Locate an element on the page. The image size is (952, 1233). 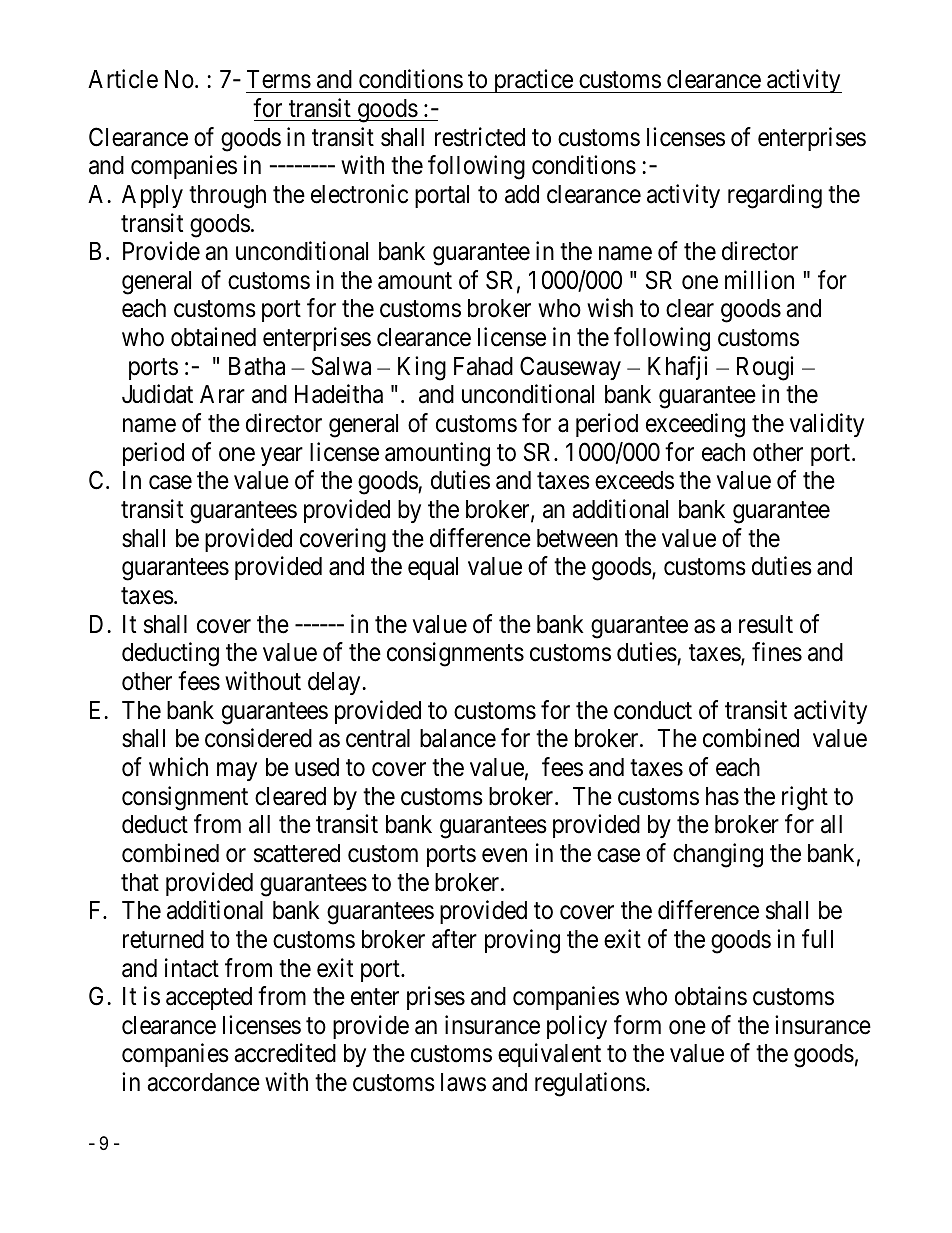
restricted is located at coordinates (480, 137).
